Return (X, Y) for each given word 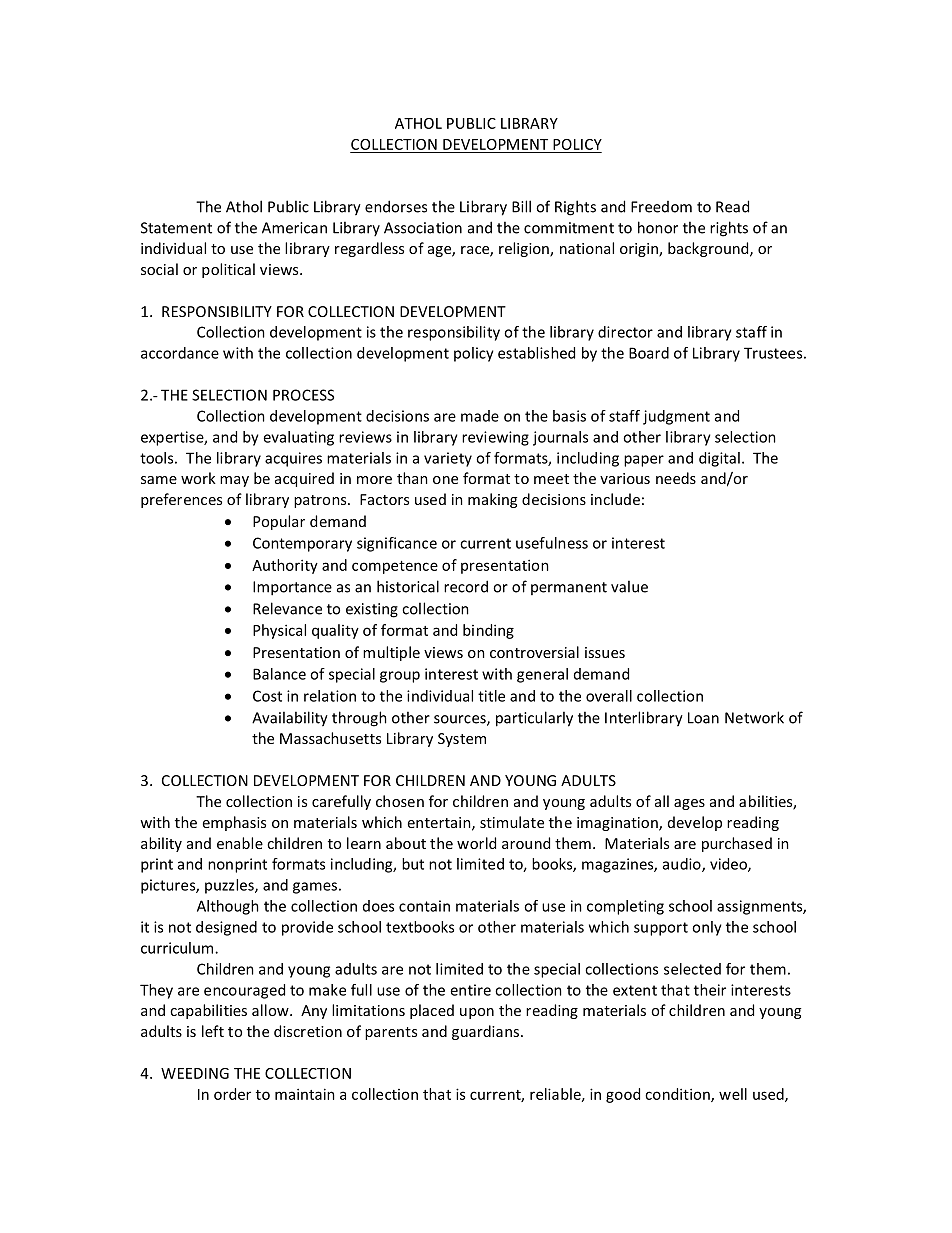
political (228, 270)
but (413, 864)
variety (448, 459)
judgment (676, 417)
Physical (279, 631)
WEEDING (195, 1073)
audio (683, 865)
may (234, 481)
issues (605, 652)
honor (658, 227)
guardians (487, 1032)
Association (423, 228)
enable (240, 843)
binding (488, 631)
